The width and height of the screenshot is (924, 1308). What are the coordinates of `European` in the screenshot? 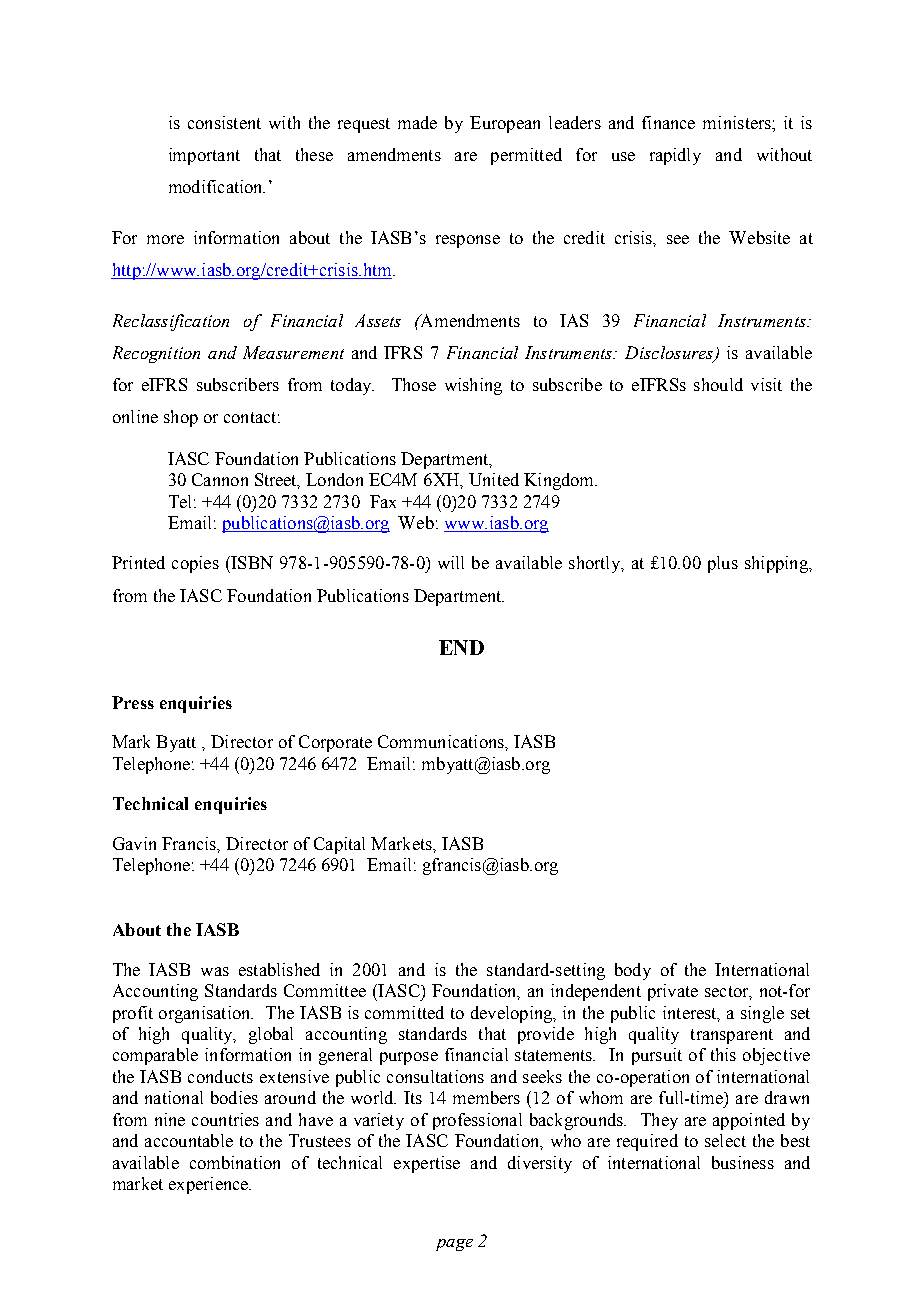 It's located at (505, 124).
